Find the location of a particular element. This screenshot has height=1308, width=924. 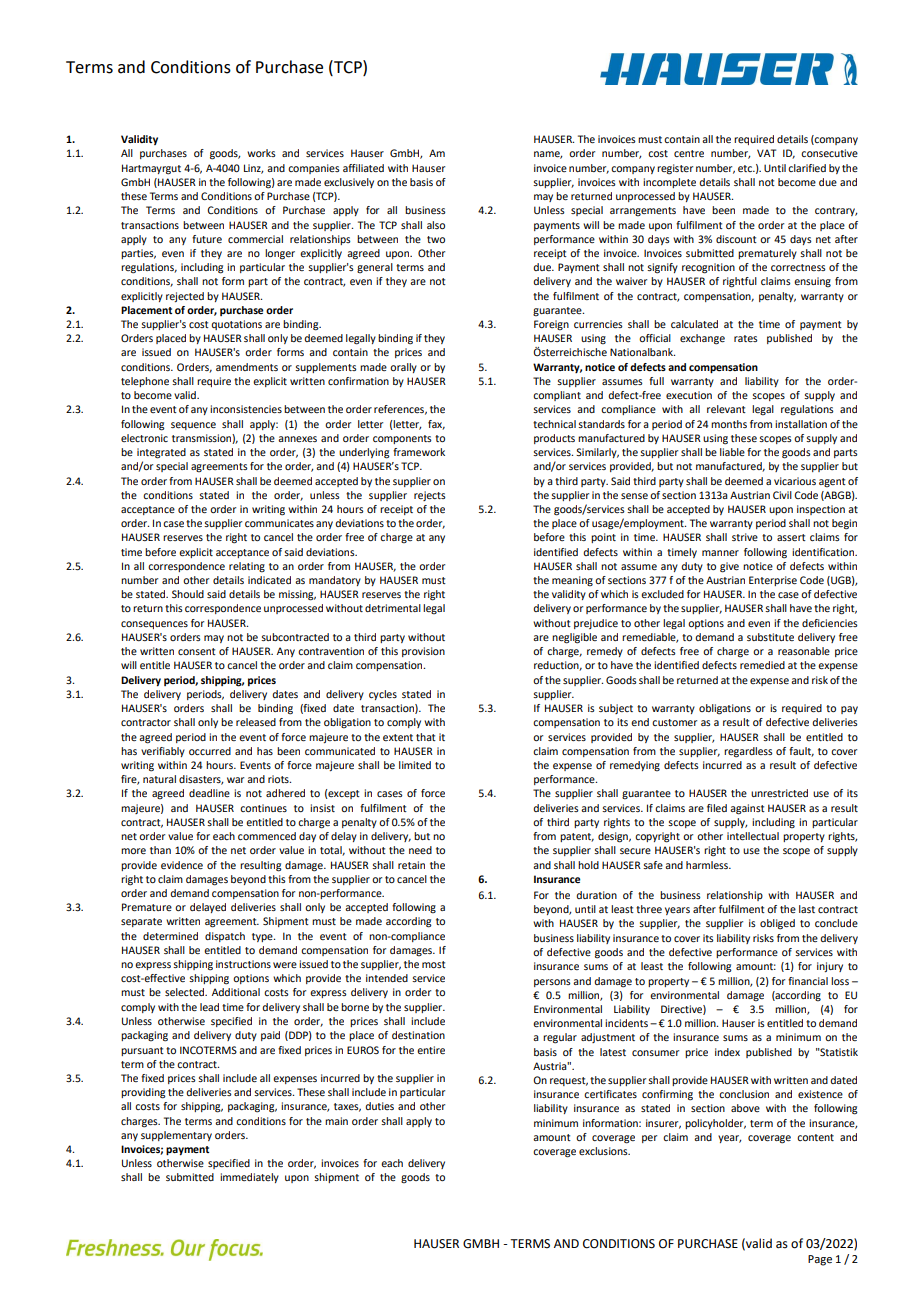

also is located at coordinates (436, 225).
